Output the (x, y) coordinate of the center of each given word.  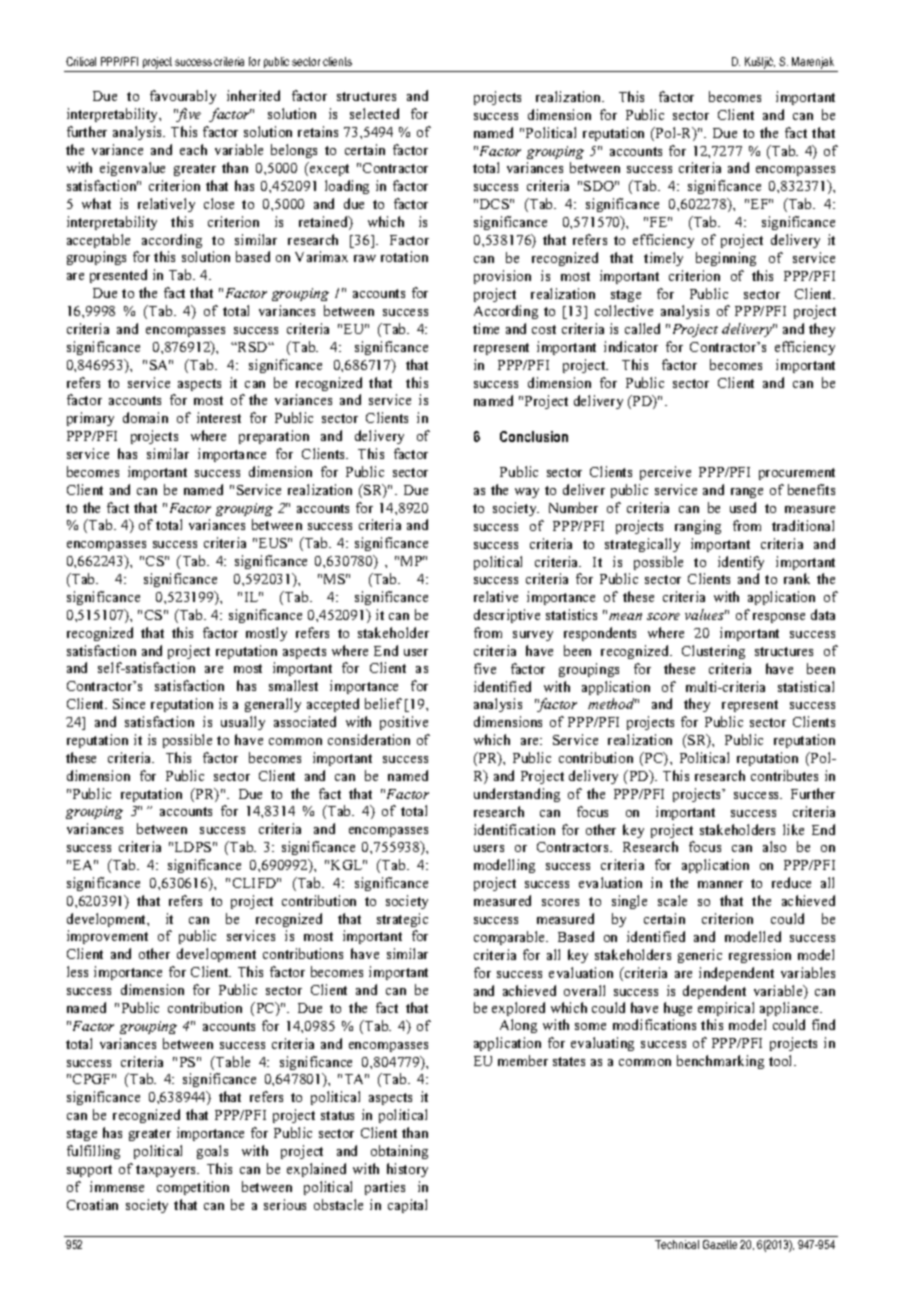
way (527, 493)
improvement (107, 937)
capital (407, 1206)
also (774, 846)
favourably (183, 97)
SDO (600, 186)
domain (145, 417)
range (747, 493)
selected (374, 113)
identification (514, 829)
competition (193, 1188)
